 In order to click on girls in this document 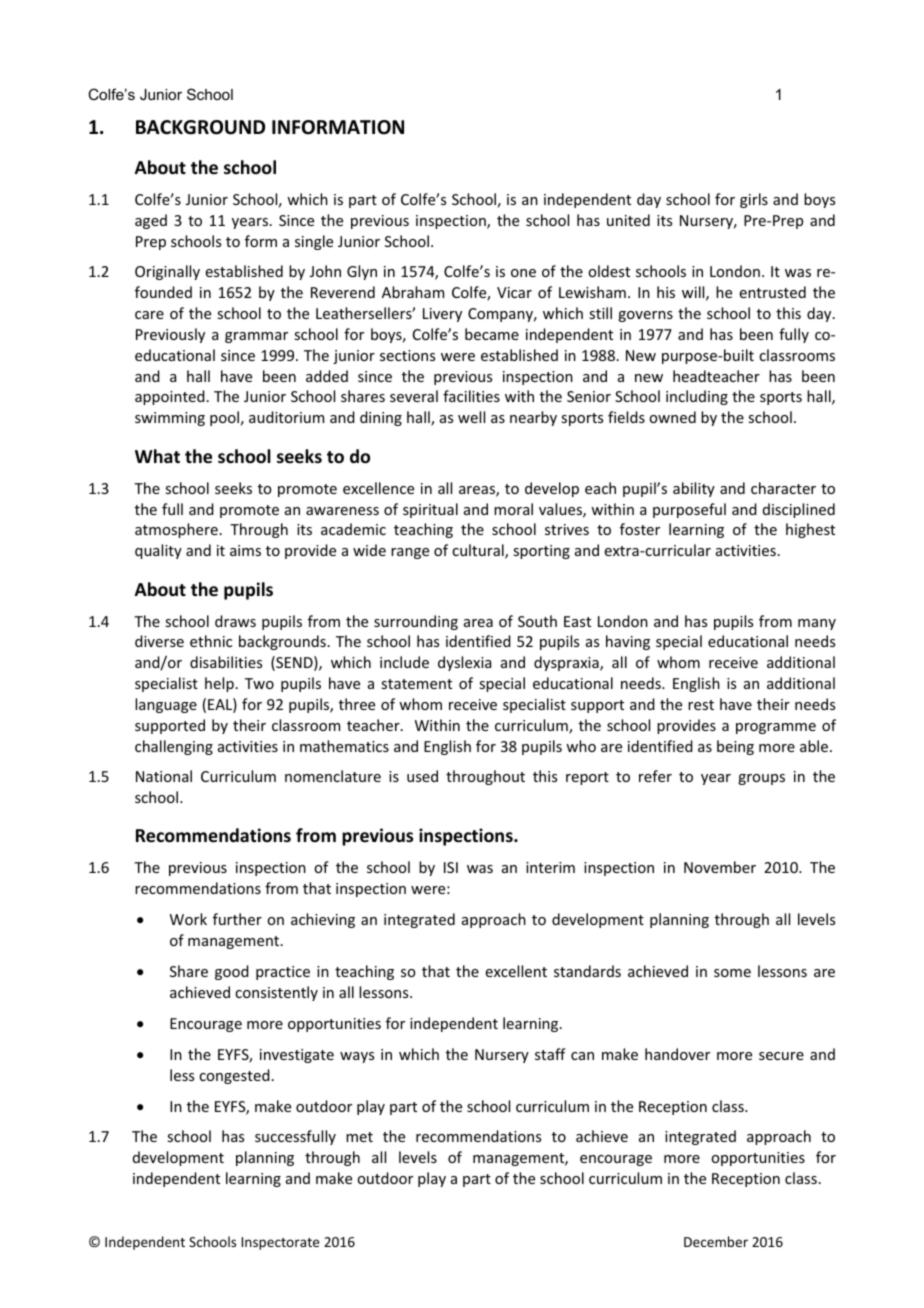, I will do `click(754, 200)`.
